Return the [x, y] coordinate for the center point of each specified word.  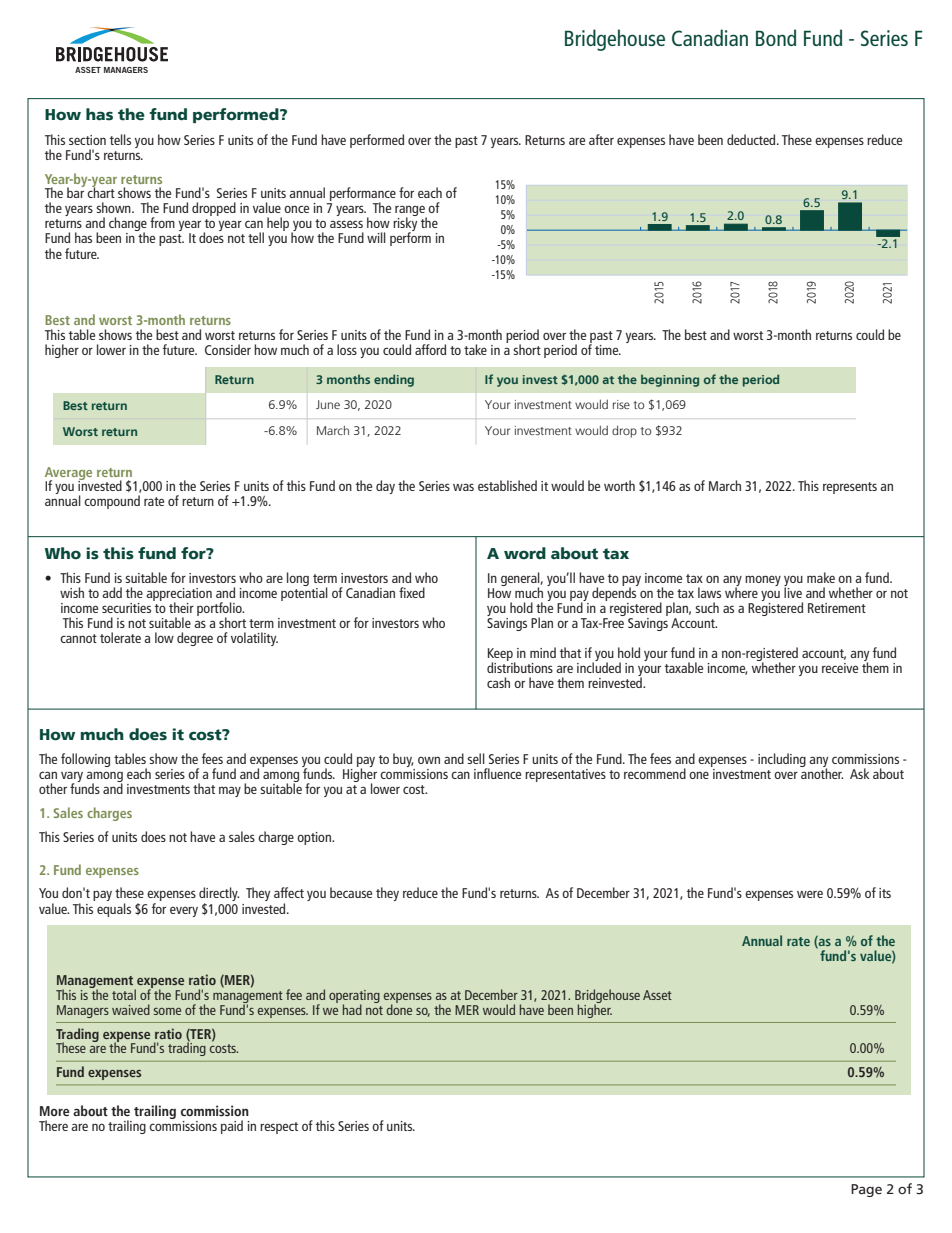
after [601, 139]
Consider [228, 349]
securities [128, 606]
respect [279, 1128]
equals [114, 908]
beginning [670, 380]
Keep [501, 655]
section [87, 140]
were [810, 894]
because [351, 892]
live [793, 591]
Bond [776, 37]
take [475, 349]
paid [232, 1127]
